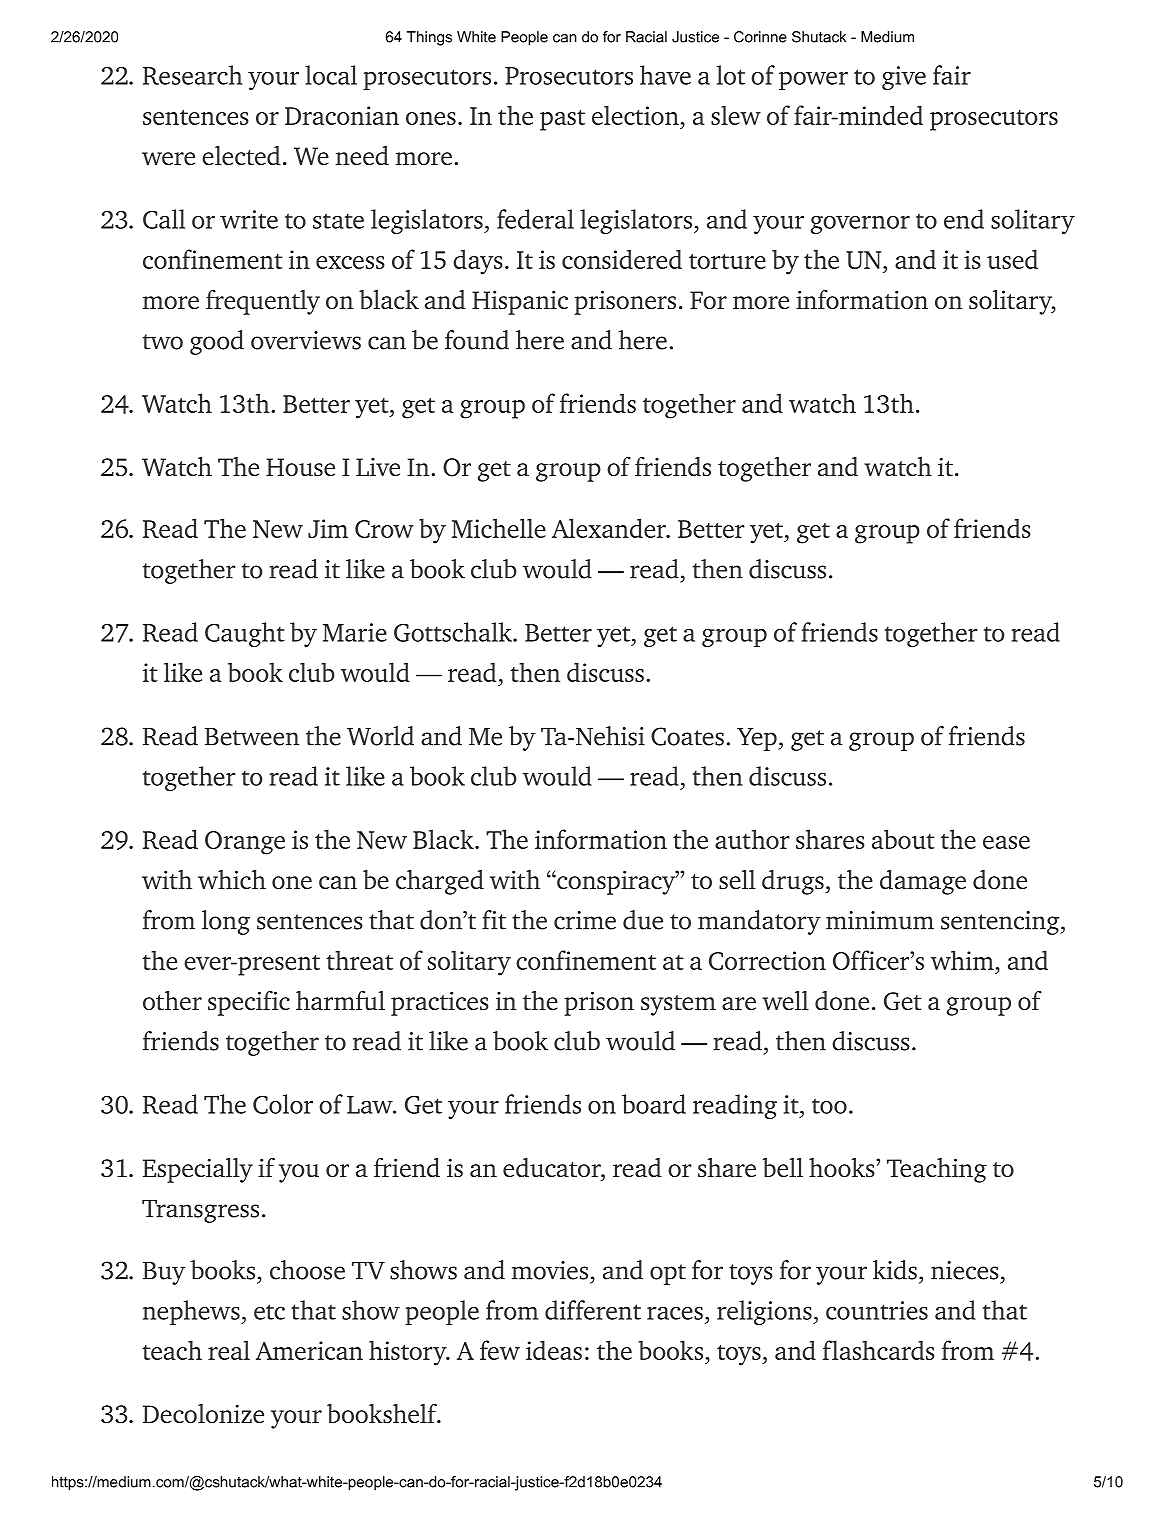 Image resolution: width=1174 pixels, height=1520 pixels. Describe the element at coordinates (1012, 259) in the page. I see `used` at that location.
